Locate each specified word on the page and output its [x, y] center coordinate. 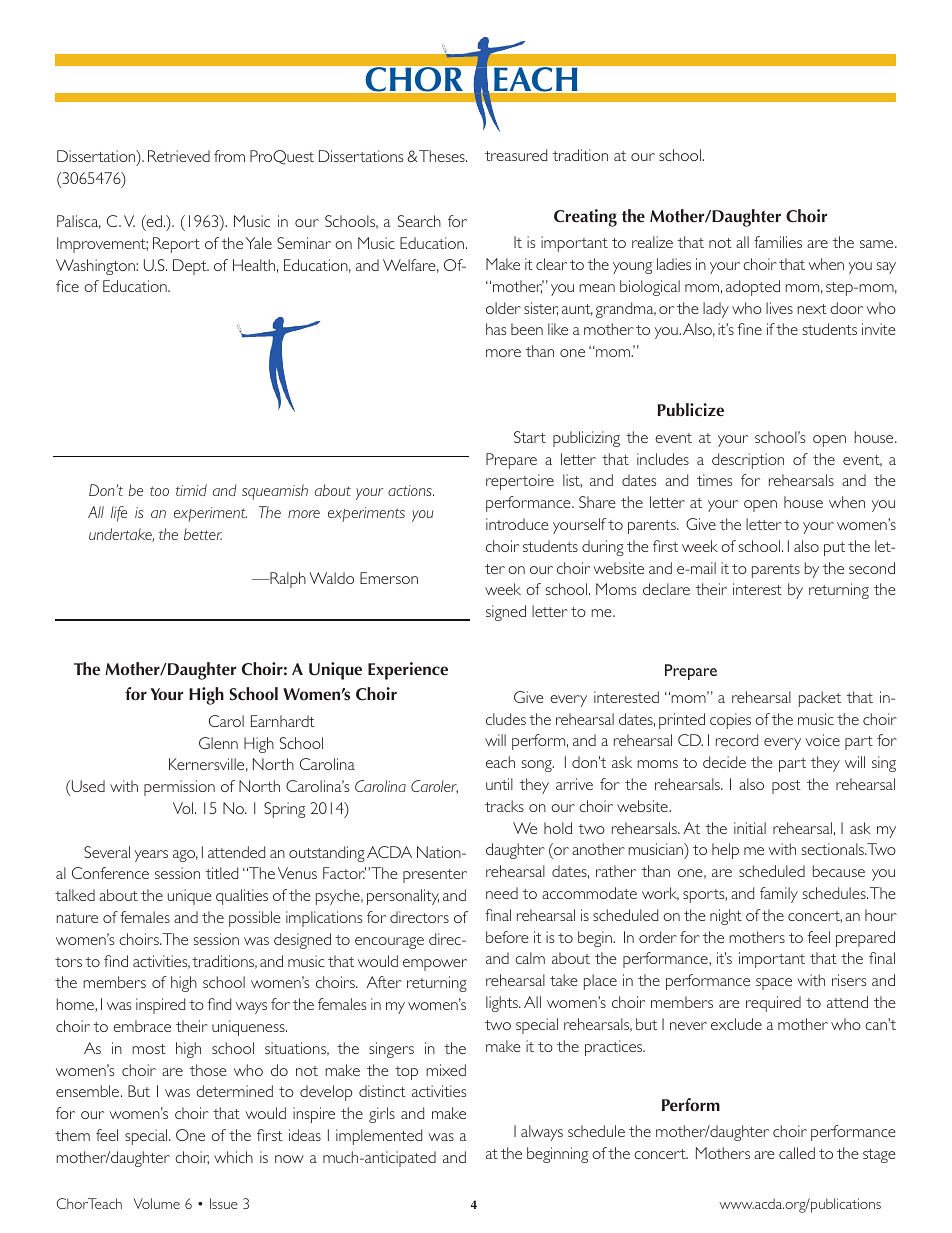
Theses [442, 156]
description [748, 461]
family [779, 895]
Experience [408, 671]
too [159, 491]
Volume [157, 1203]
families [778, 242]
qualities [242, 897]
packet [820, 699]
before [507, 937]
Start [530, 437]
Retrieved [179, 156]
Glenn [218, 743]
